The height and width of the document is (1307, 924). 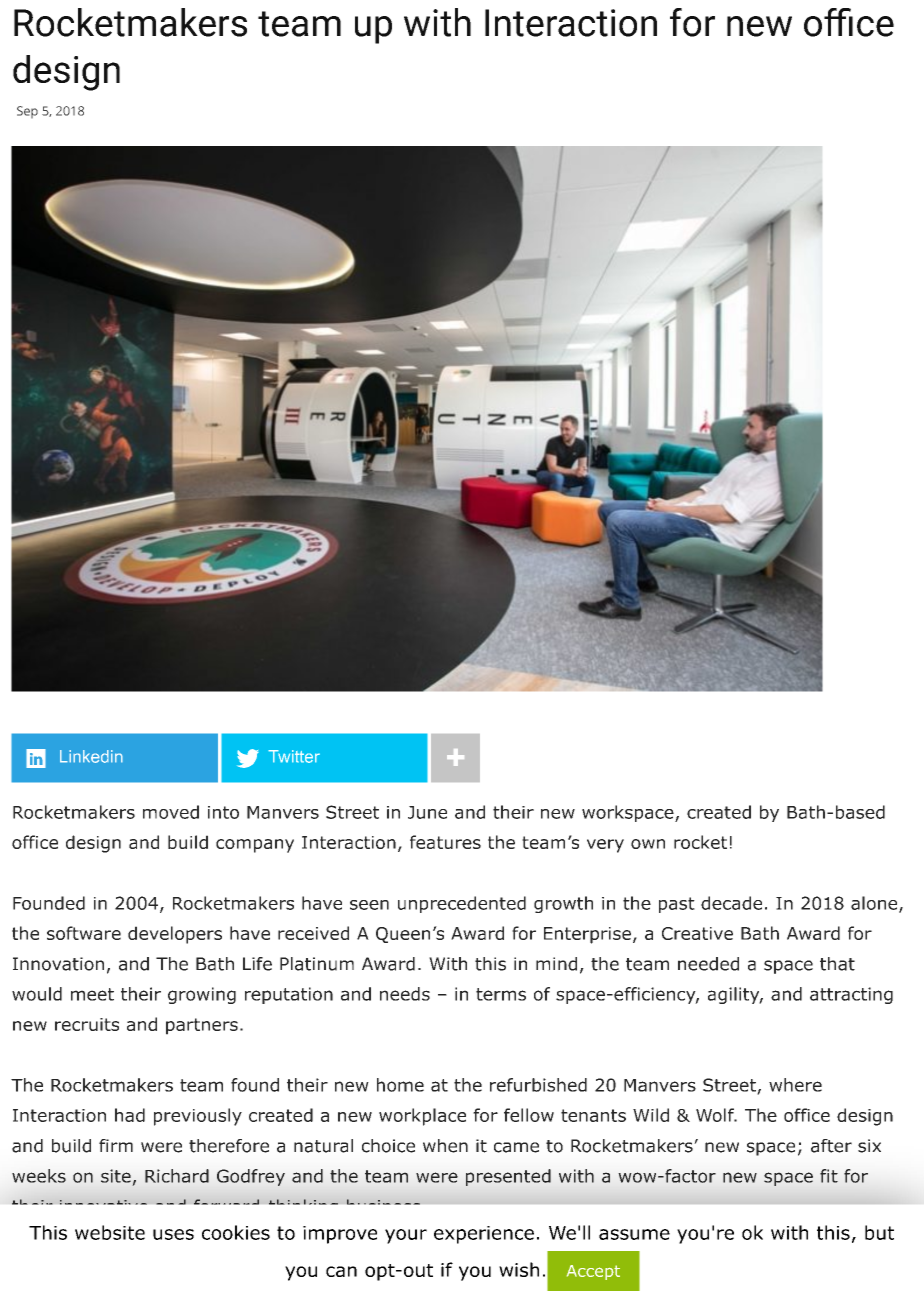 I want to click on Linkedin, so click(x=91, y=756).
